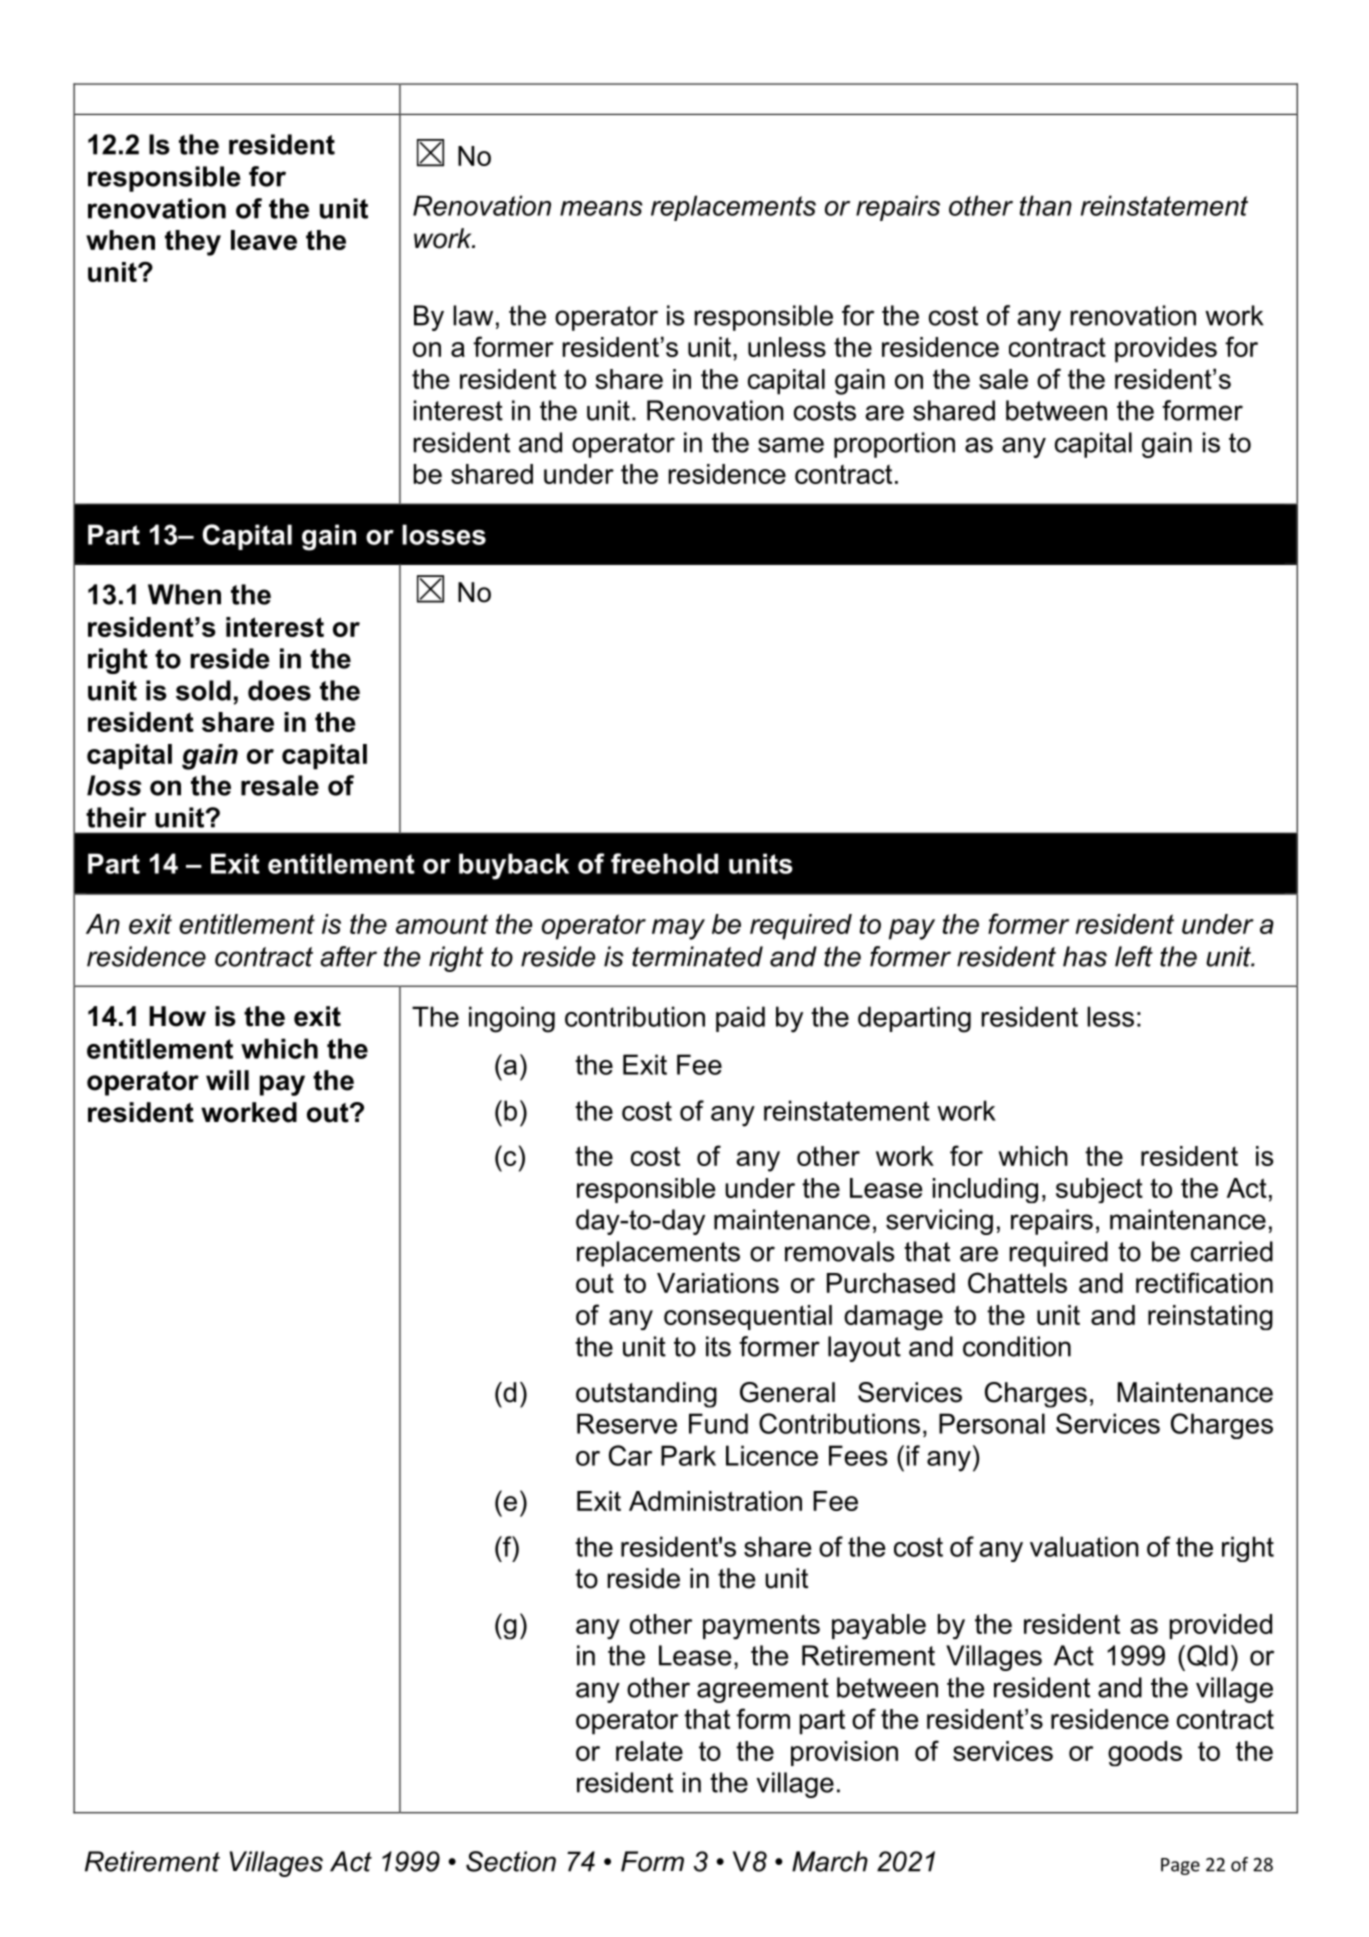 This screenshot has height=1937, width=1369. Describe the element at coordinates (1134, 956) in the screenshot. I see `left` at that location.
